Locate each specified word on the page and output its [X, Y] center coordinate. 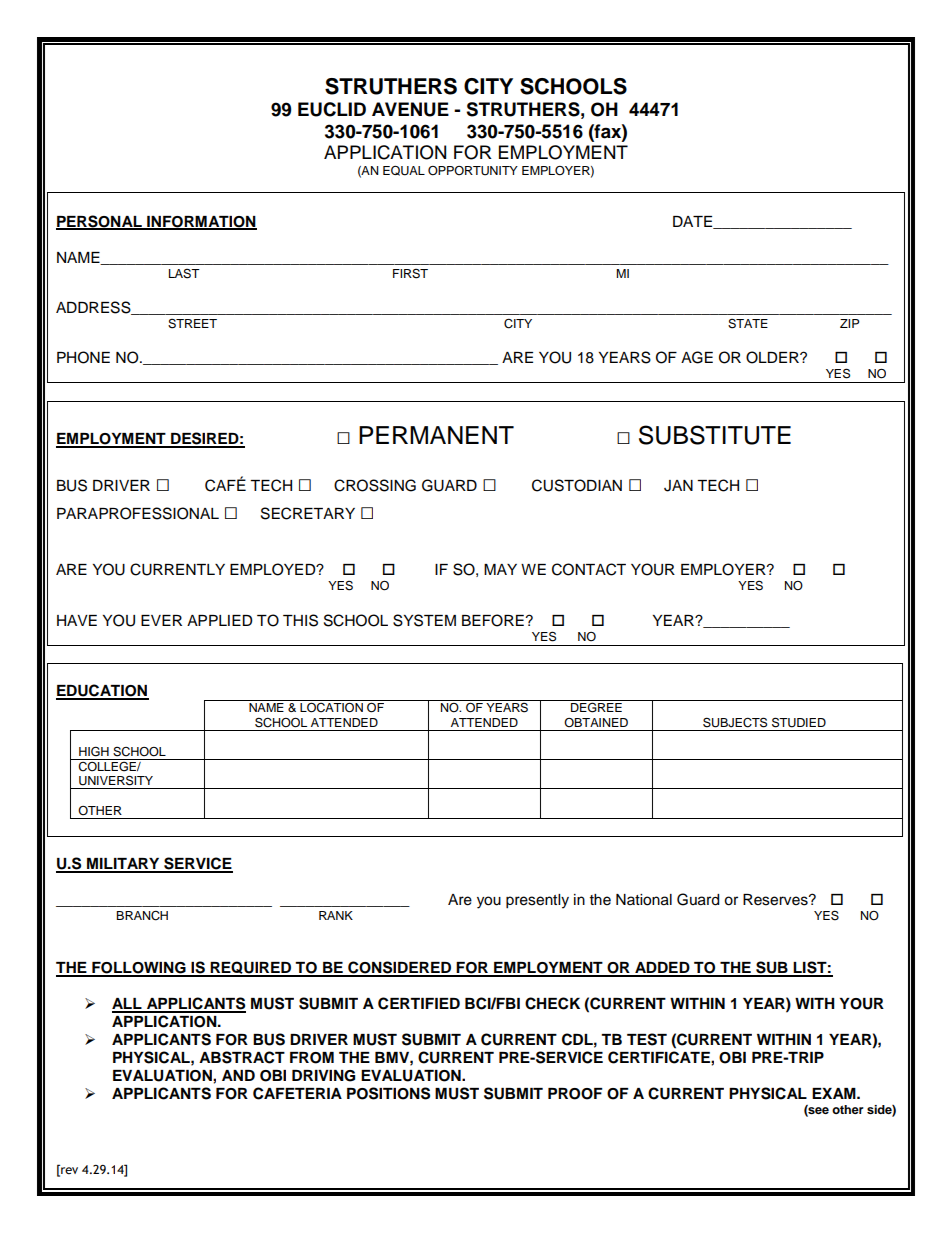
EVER [161, 620]
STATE [748, 324]
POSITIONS [388, 1093]
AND [238, 1075]
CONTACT [589, 569]
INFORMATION [201, 223]
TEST [647, 1039]
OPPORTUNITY [473, 171]
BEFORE [493, 620]
